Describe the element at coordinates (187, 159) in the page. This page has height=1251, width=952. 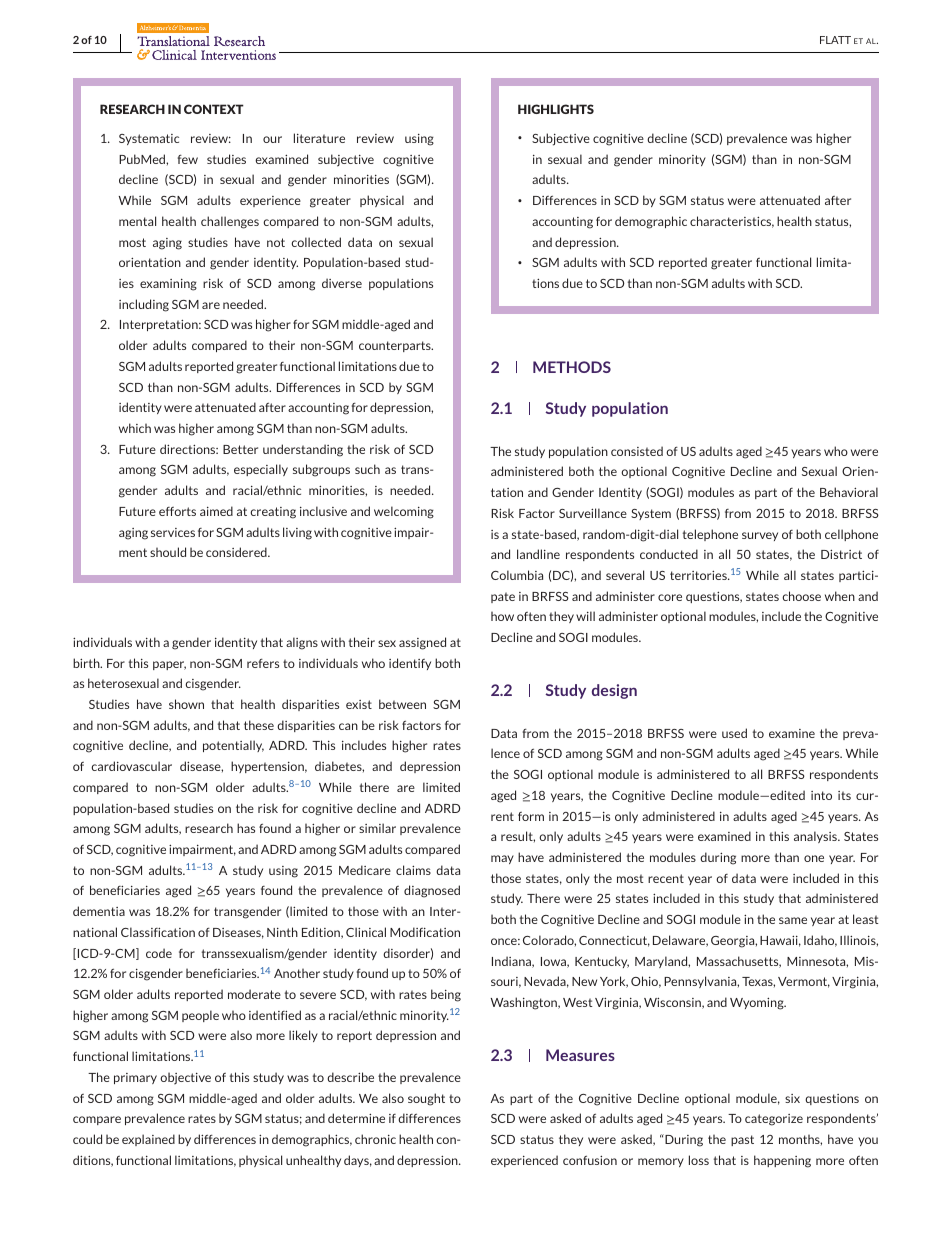
I see `few` at that location.
